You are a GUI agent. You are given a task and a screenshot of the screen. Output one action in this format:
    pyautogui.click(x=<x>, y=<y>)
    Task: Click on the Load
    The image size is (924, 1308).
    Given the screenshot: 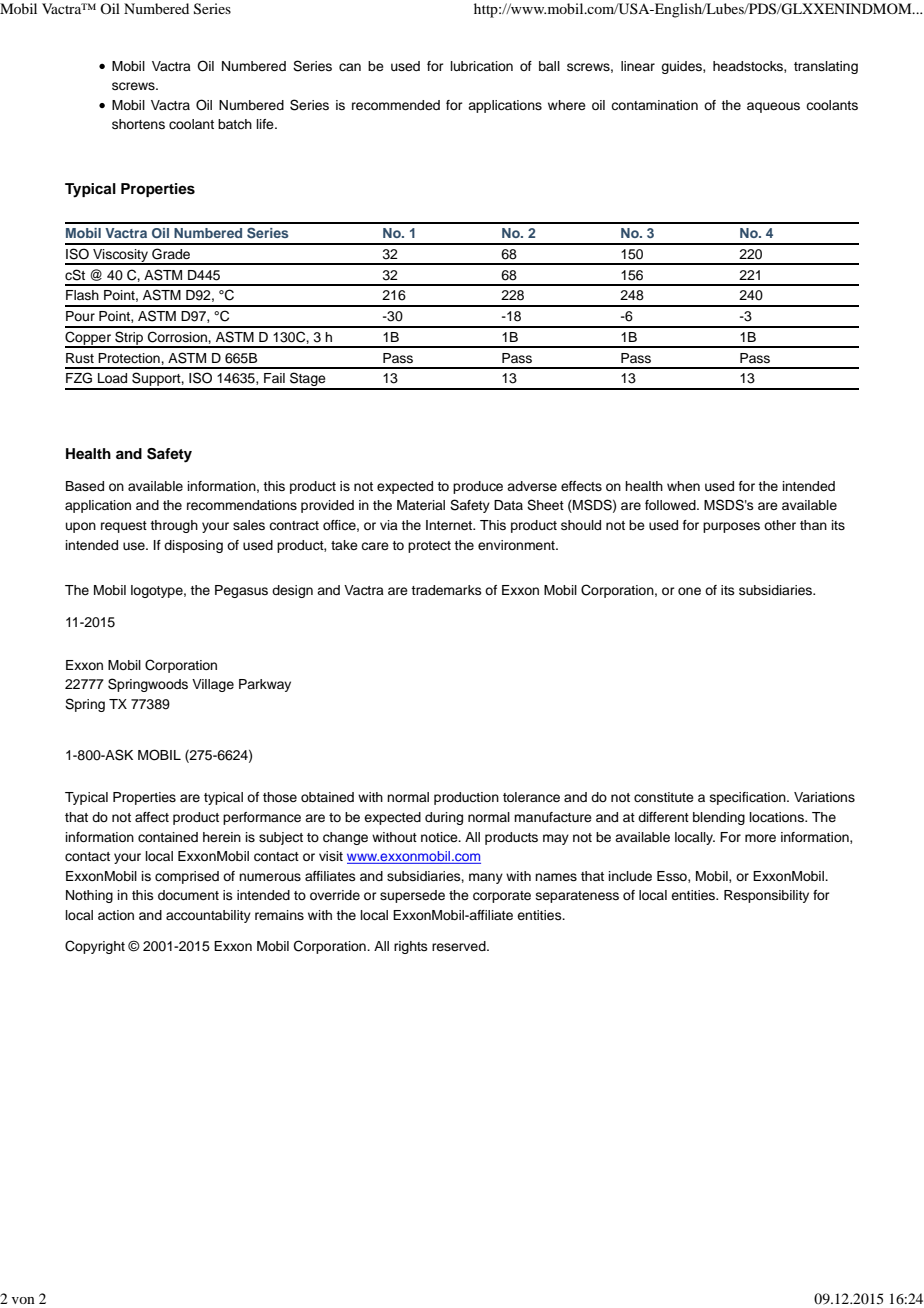 What is the action you would take?
    pyautogui.click(x=112, y=378)
